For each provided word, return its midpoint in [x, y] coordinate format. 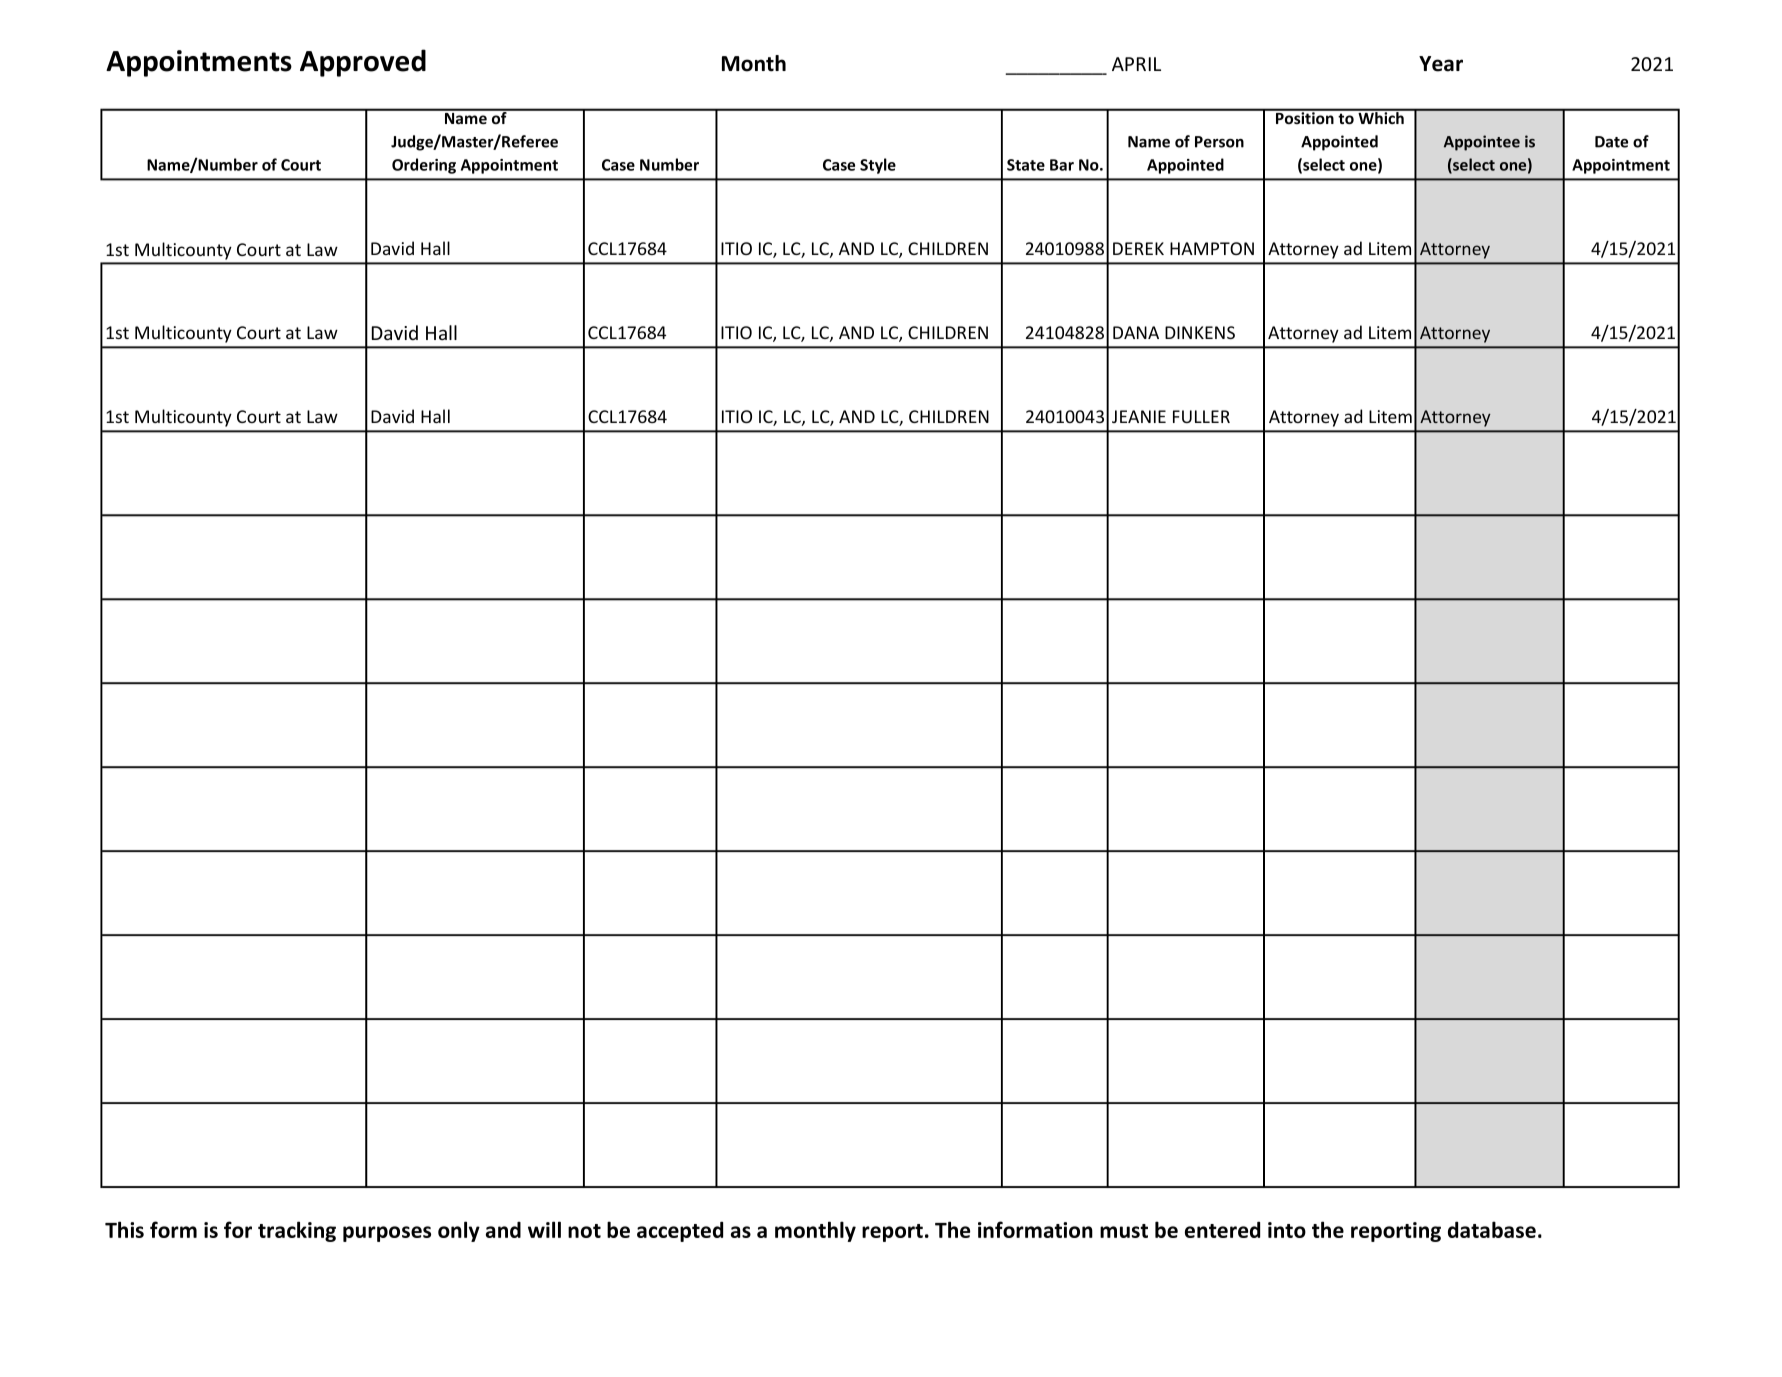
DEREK [1138, 248]
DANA [1136, 332]
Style [878, 166]
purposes [387, 1234]
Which [1381, 117]
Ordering [424, 166]
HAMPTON [1212, 248]
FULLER [1201, 416]
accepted [680, 1231]
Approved [363, 63]
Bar [1062, 165]
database [1492, 1229]
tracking [297, 1231]
